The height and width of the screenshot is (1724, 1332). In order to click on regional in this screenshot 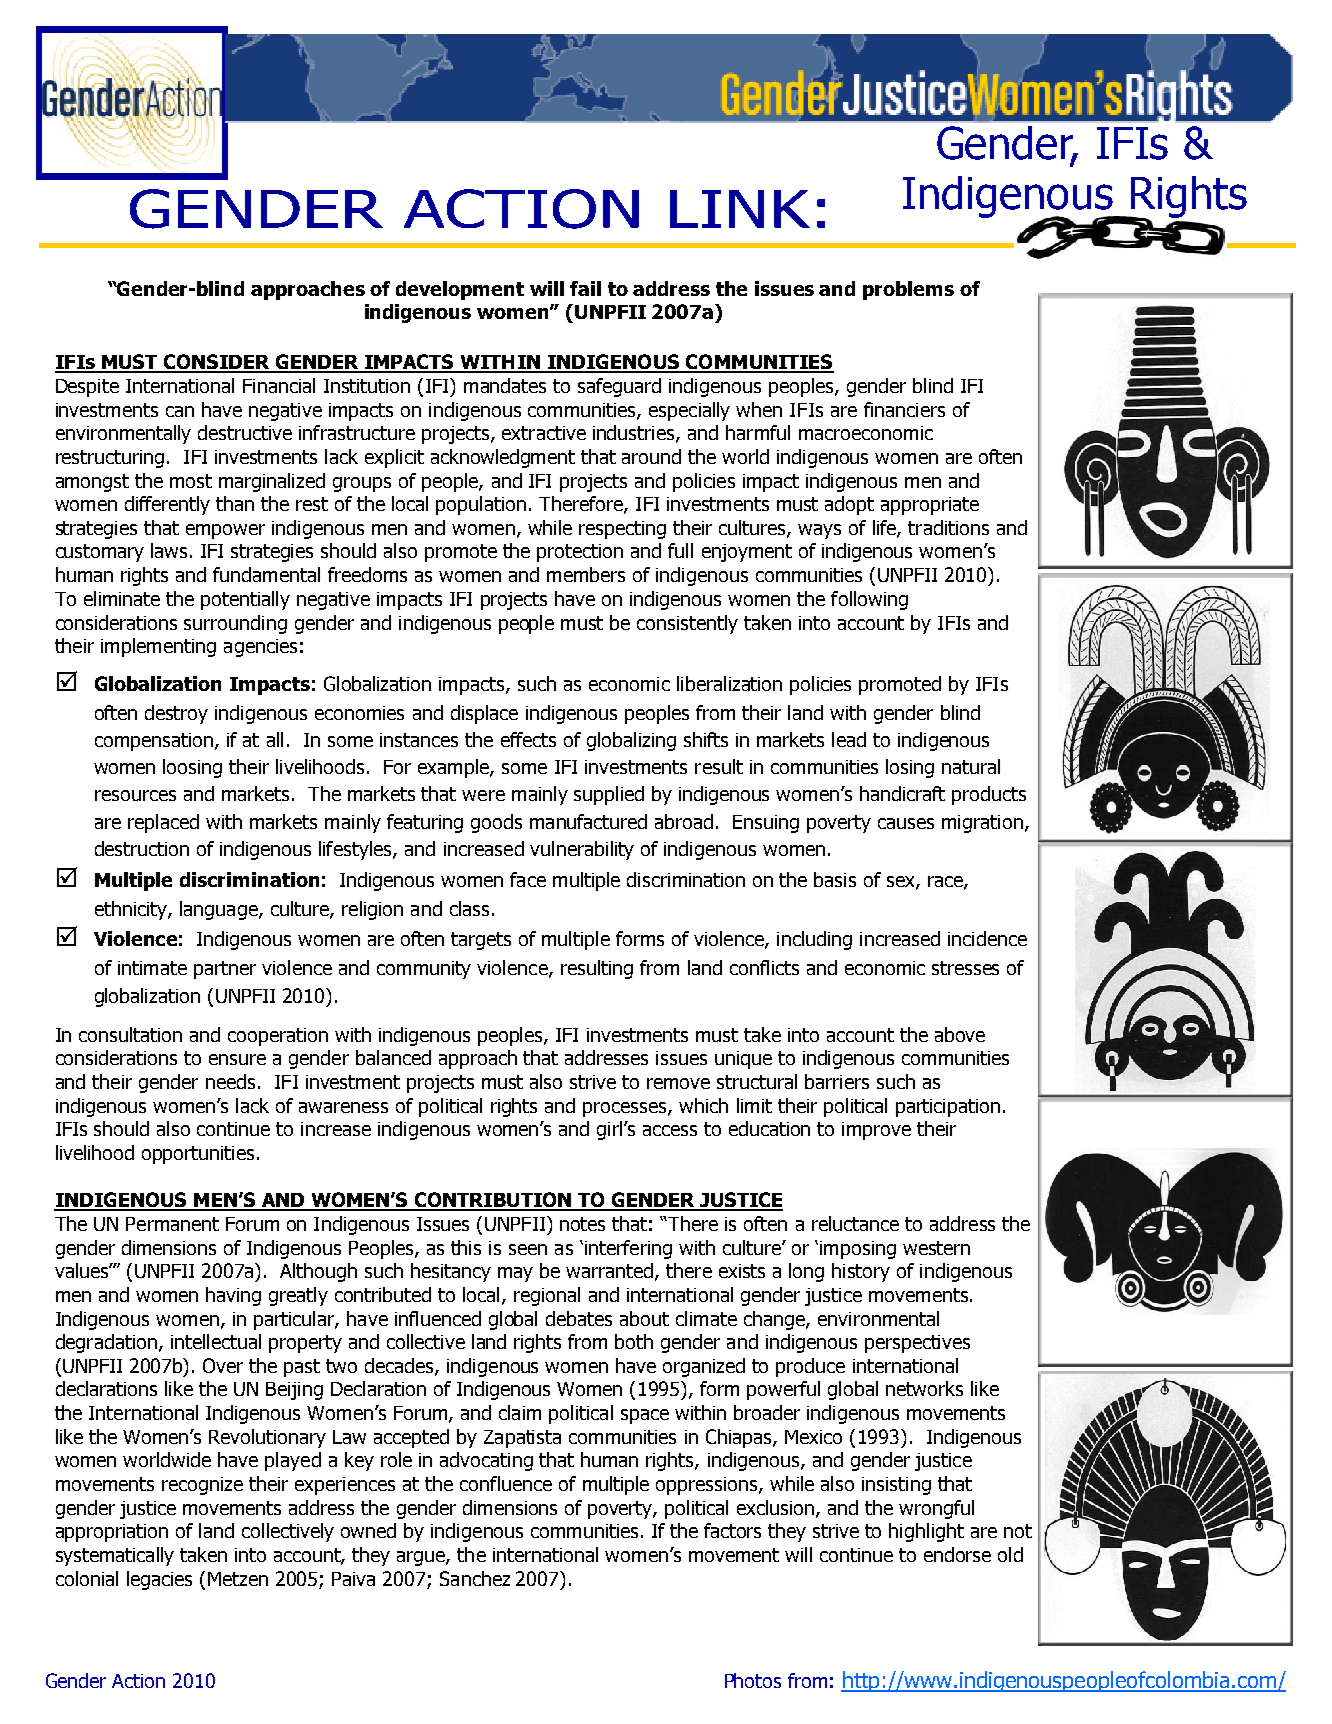, I will do `click(547, 1296)`.
